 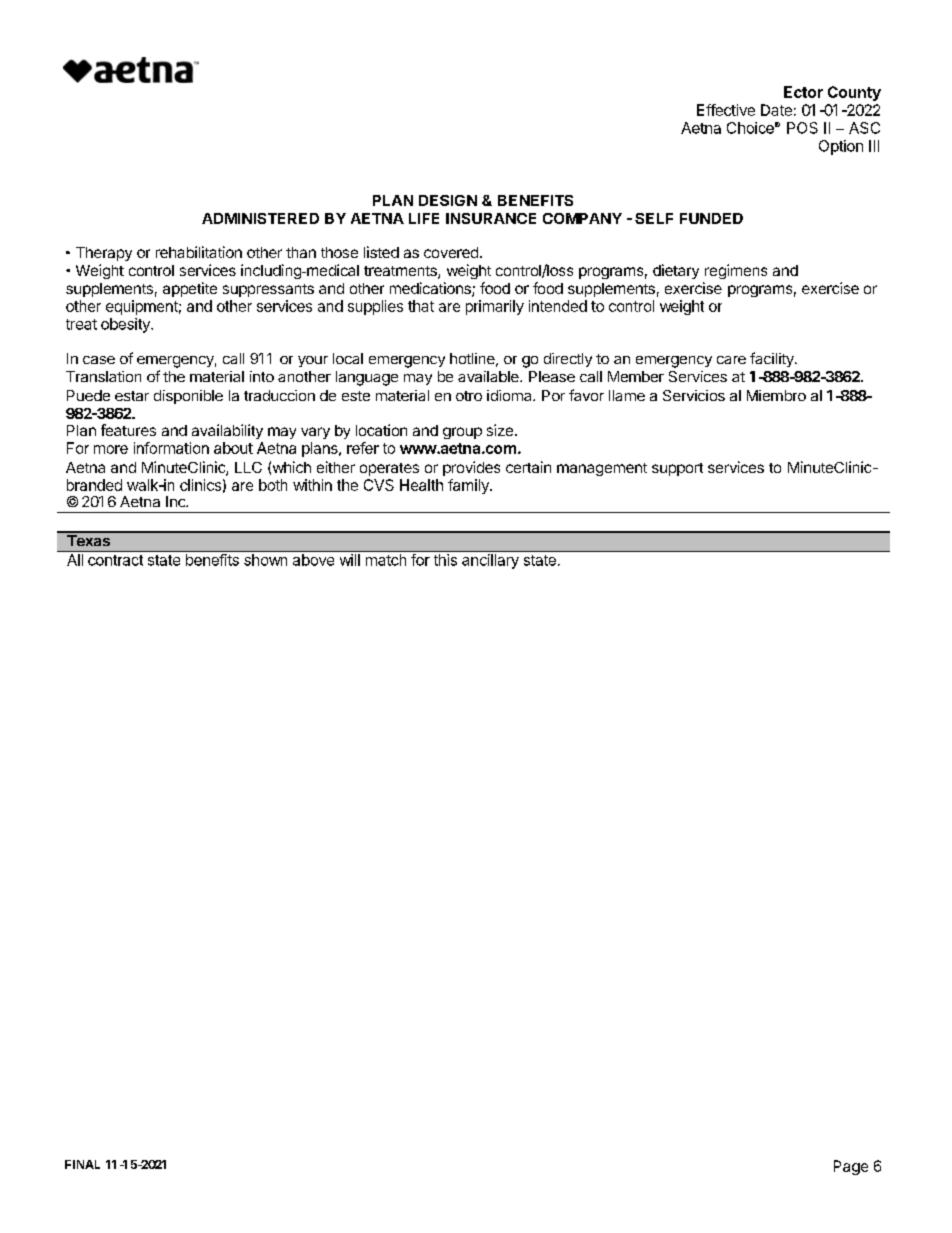 What do you see at coordinates (260, 218) in the screenshot?
I see `ADMINISTERED` at bounding box center [260, 218].
